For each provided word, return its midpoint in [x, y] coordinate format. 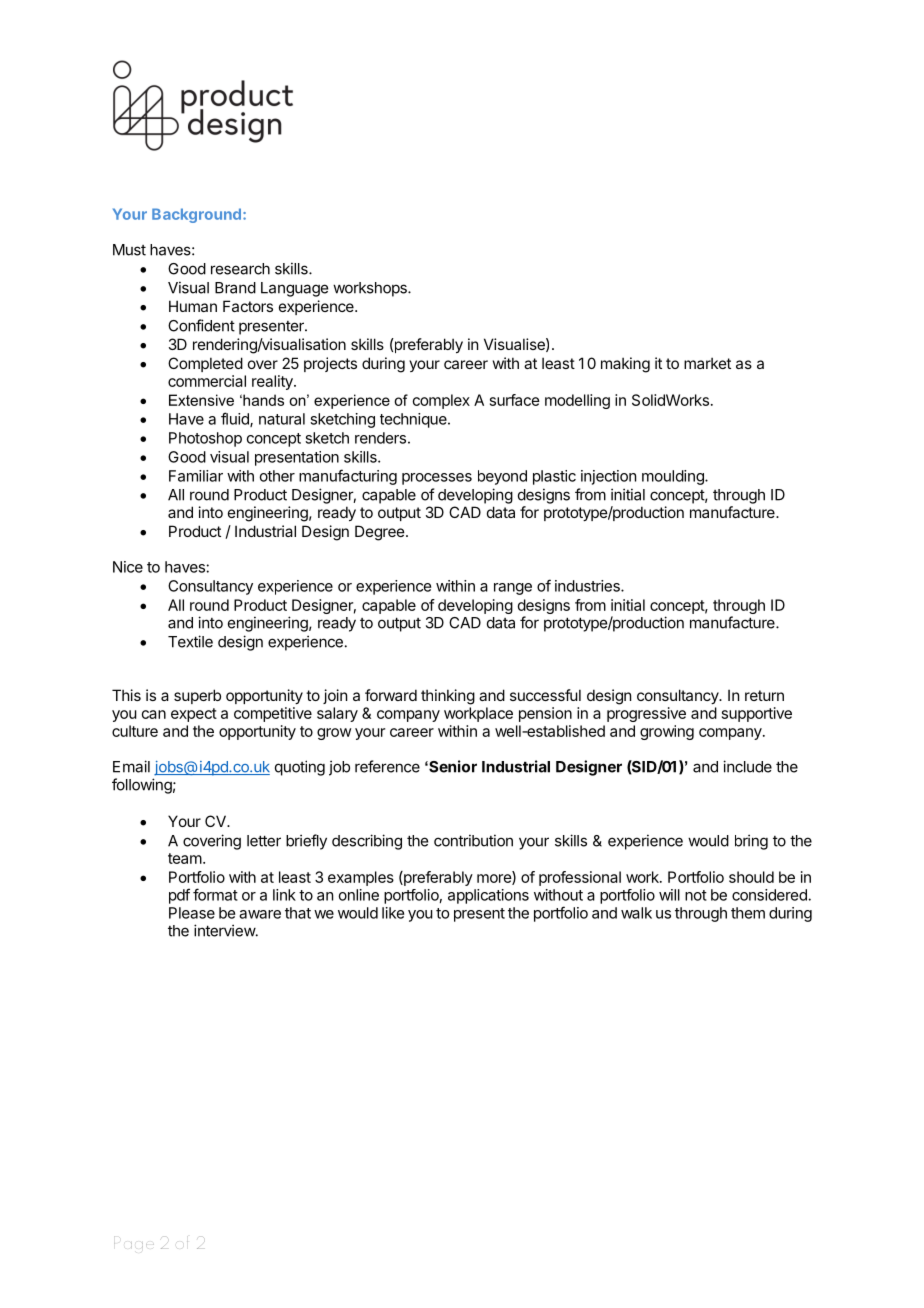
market [707, 363]
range [513, 589]
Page [134, 1245]
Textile [190, 641]
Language [294, 289]
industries [588, 586]
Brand [235, 288]
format [215, 894]
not [696, 895]
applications [488, 896]
